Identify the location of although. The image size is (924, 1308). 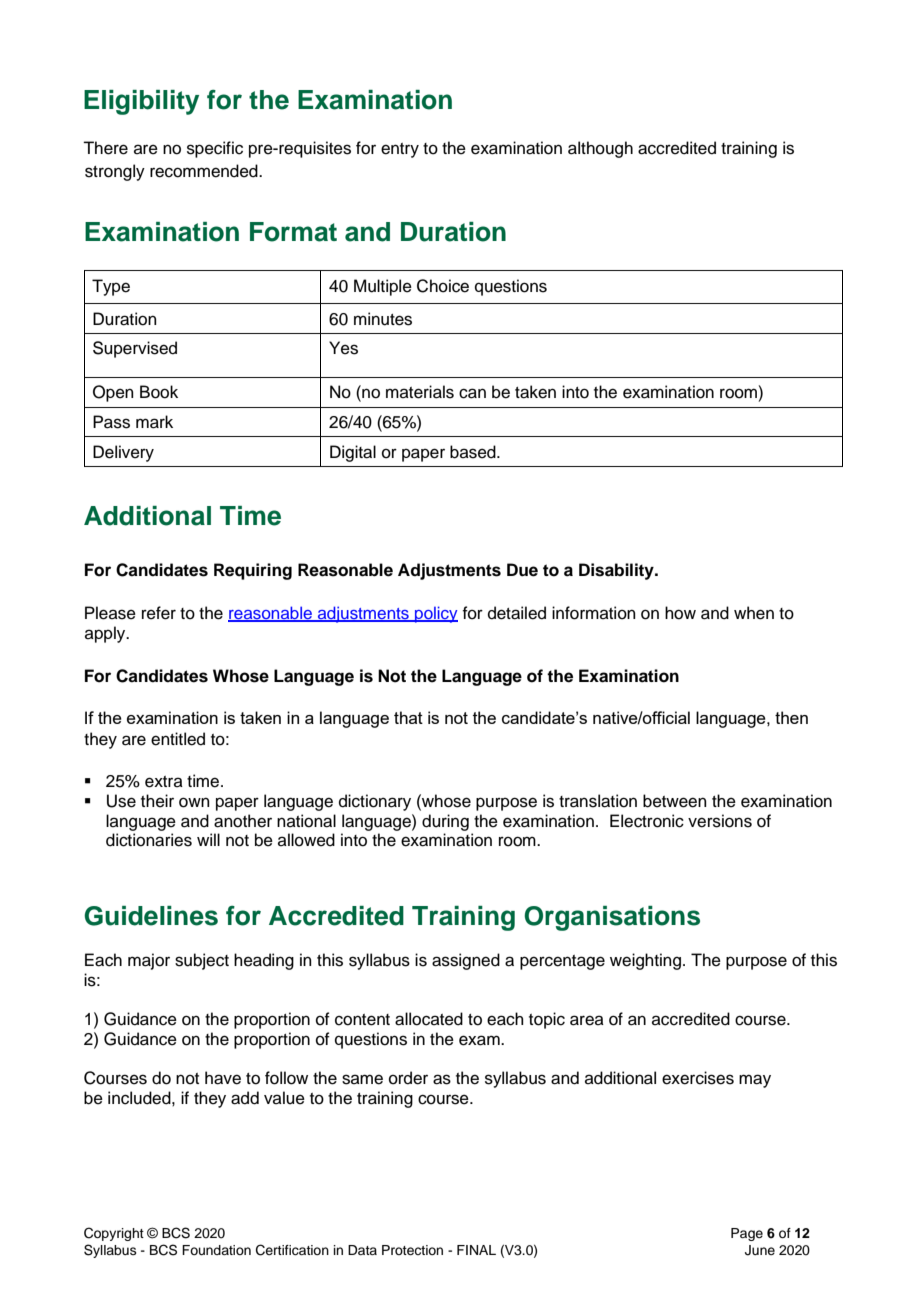
(600, 149).
